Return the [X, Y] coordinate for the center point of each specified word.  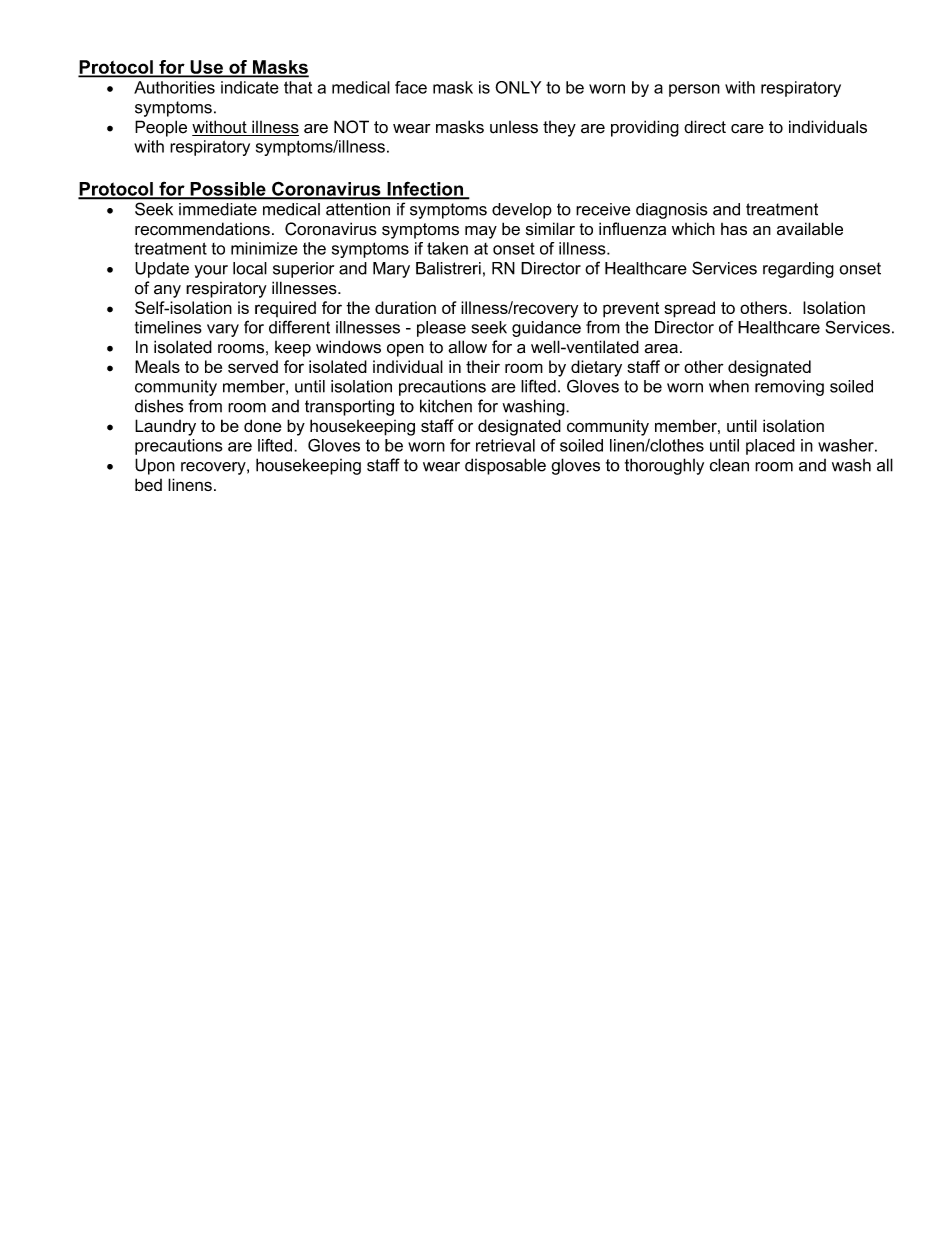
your [211, 271]
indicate [250, 87]
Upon [155, 466]
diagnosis [672, 211]
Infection [425, 190]
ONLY [518, 87]
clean [729, 465]
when [729, 386]
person [694, 90]
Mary [391, 270]
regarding [798, 270]
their [483, 366]
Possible [228, 190]
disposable [505, 466]
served [253, 366]
